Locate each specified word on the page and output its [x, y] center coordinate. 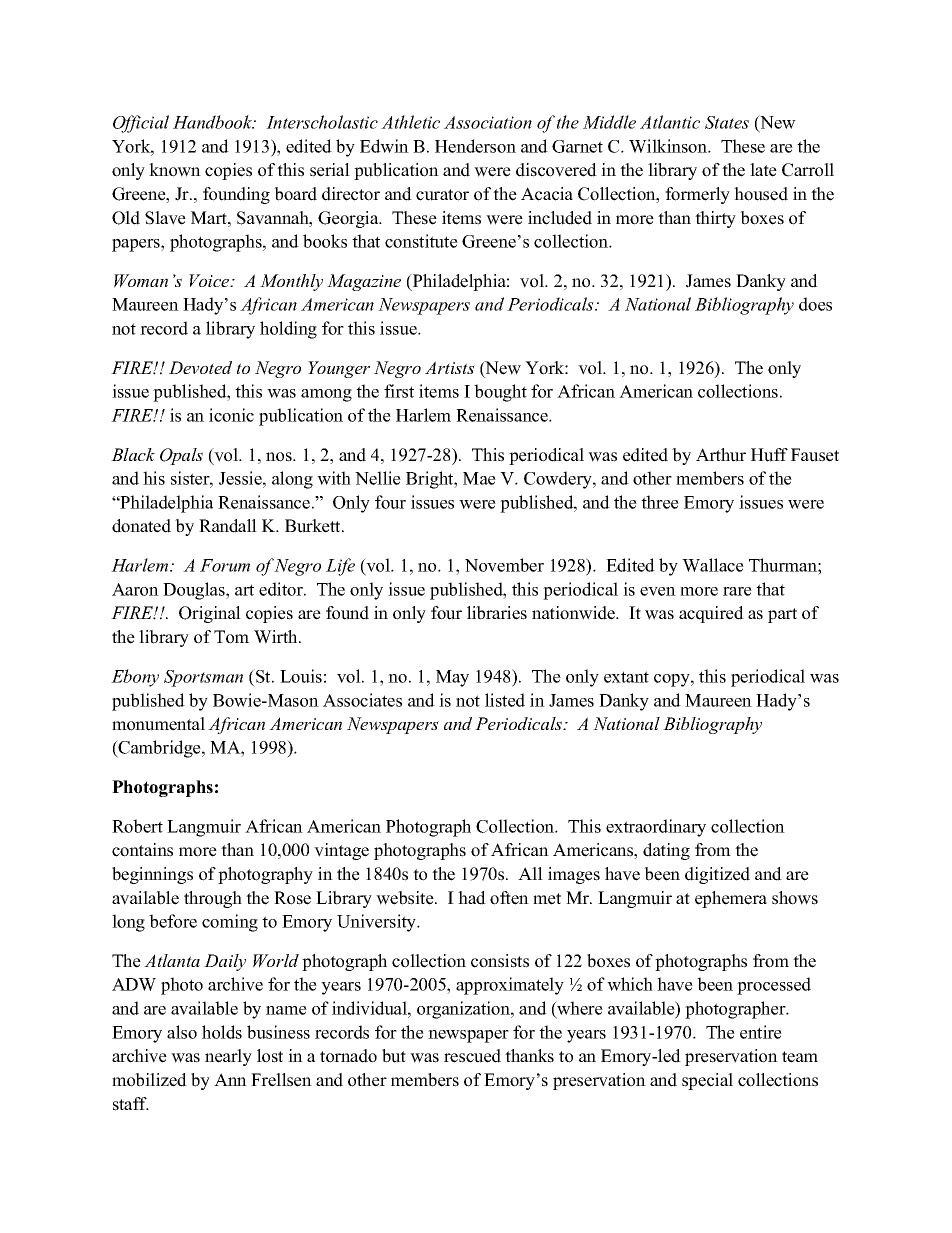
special [707, 1081]
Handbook [214, 122]
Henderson [475, 146]
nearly [228, 1057]
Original [210, 614]
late [763, 170]
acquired [711, 614]
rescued [472, 1056]
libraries [497, 613]
